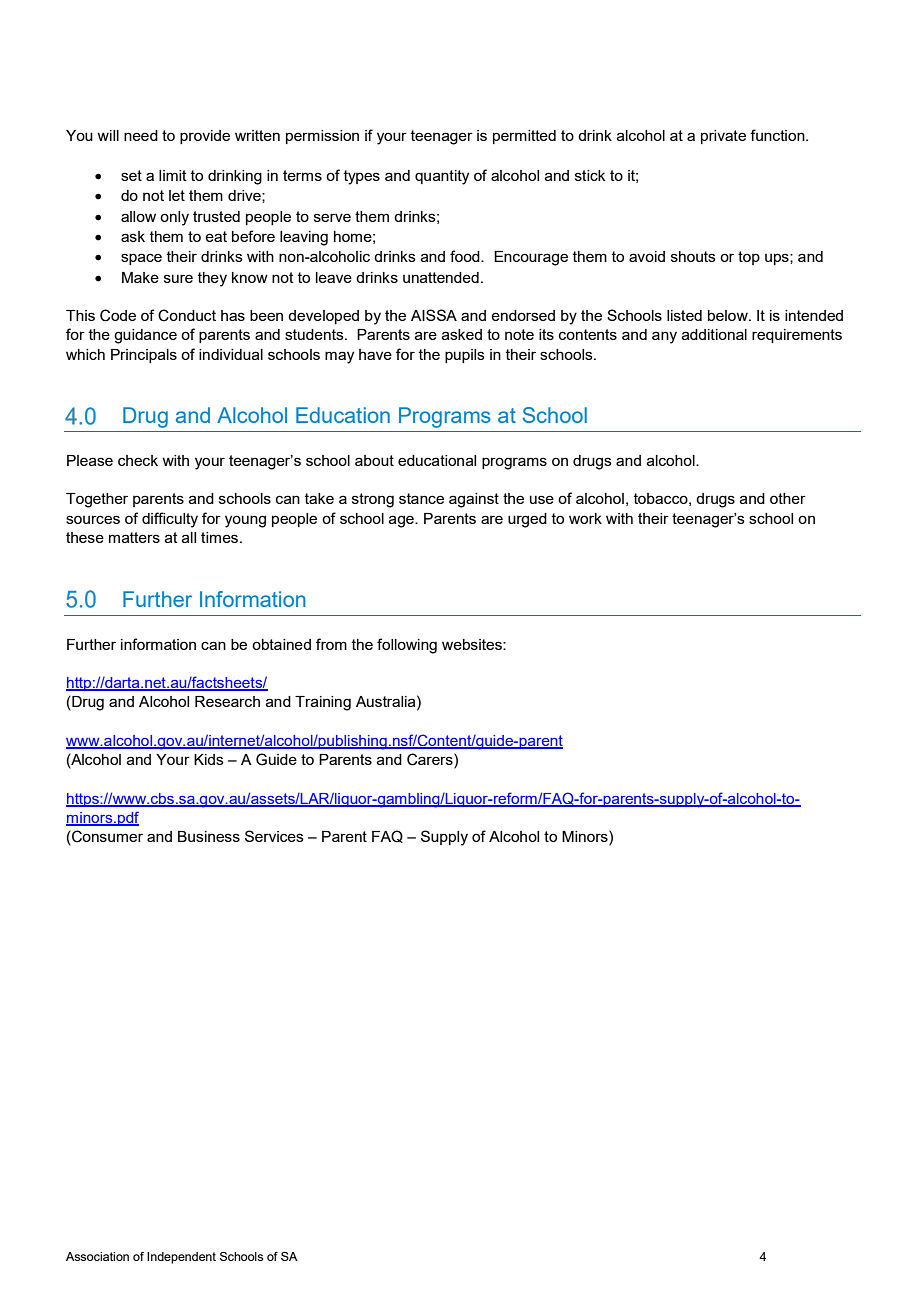 This screenshot has height=1308, width=924. Describe the element at coordinates (473, 644) in the screenshot. I see `websites` at that location.
